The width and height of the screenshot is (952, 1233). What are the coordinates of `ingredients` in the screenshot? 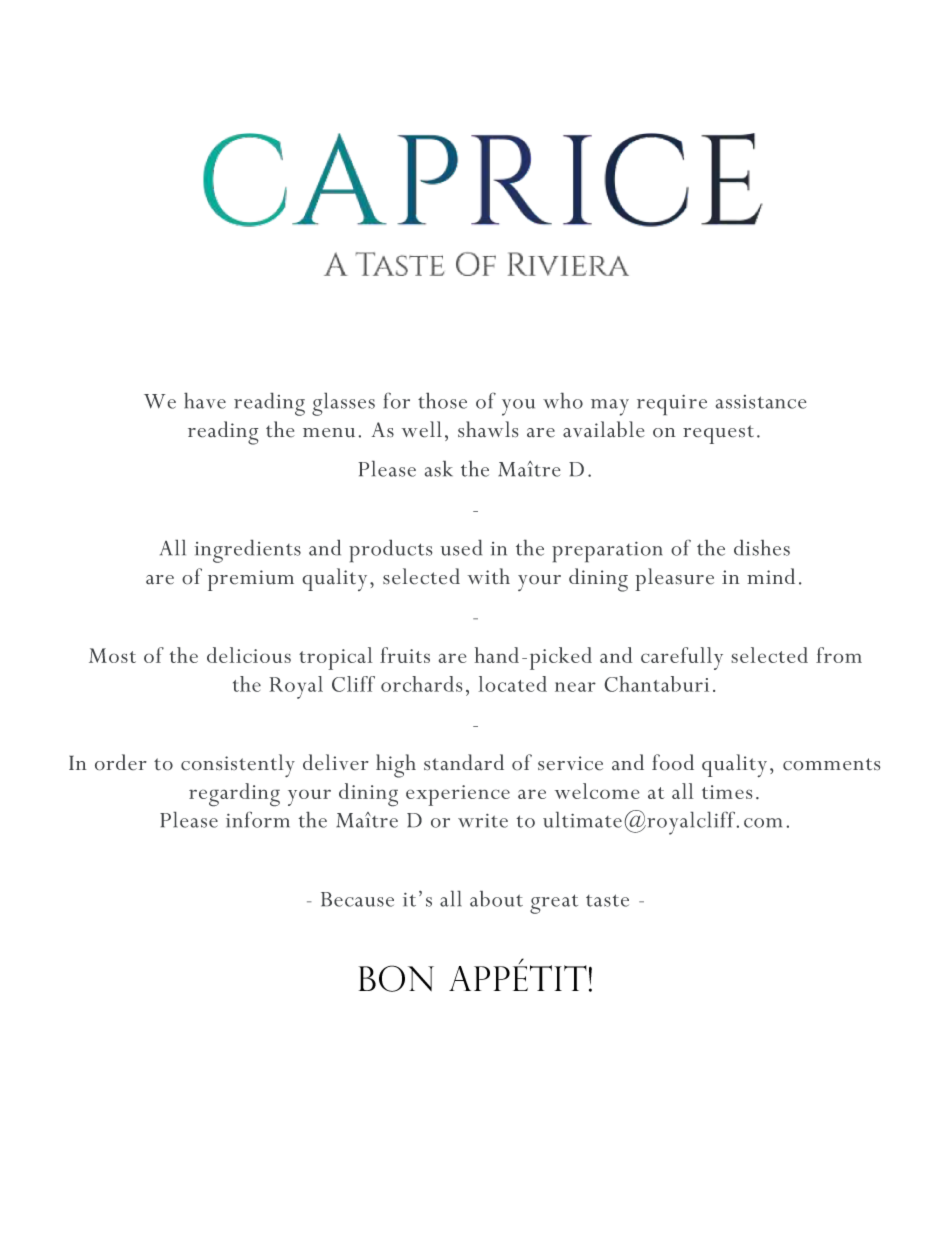 It's located at (248, 551).
